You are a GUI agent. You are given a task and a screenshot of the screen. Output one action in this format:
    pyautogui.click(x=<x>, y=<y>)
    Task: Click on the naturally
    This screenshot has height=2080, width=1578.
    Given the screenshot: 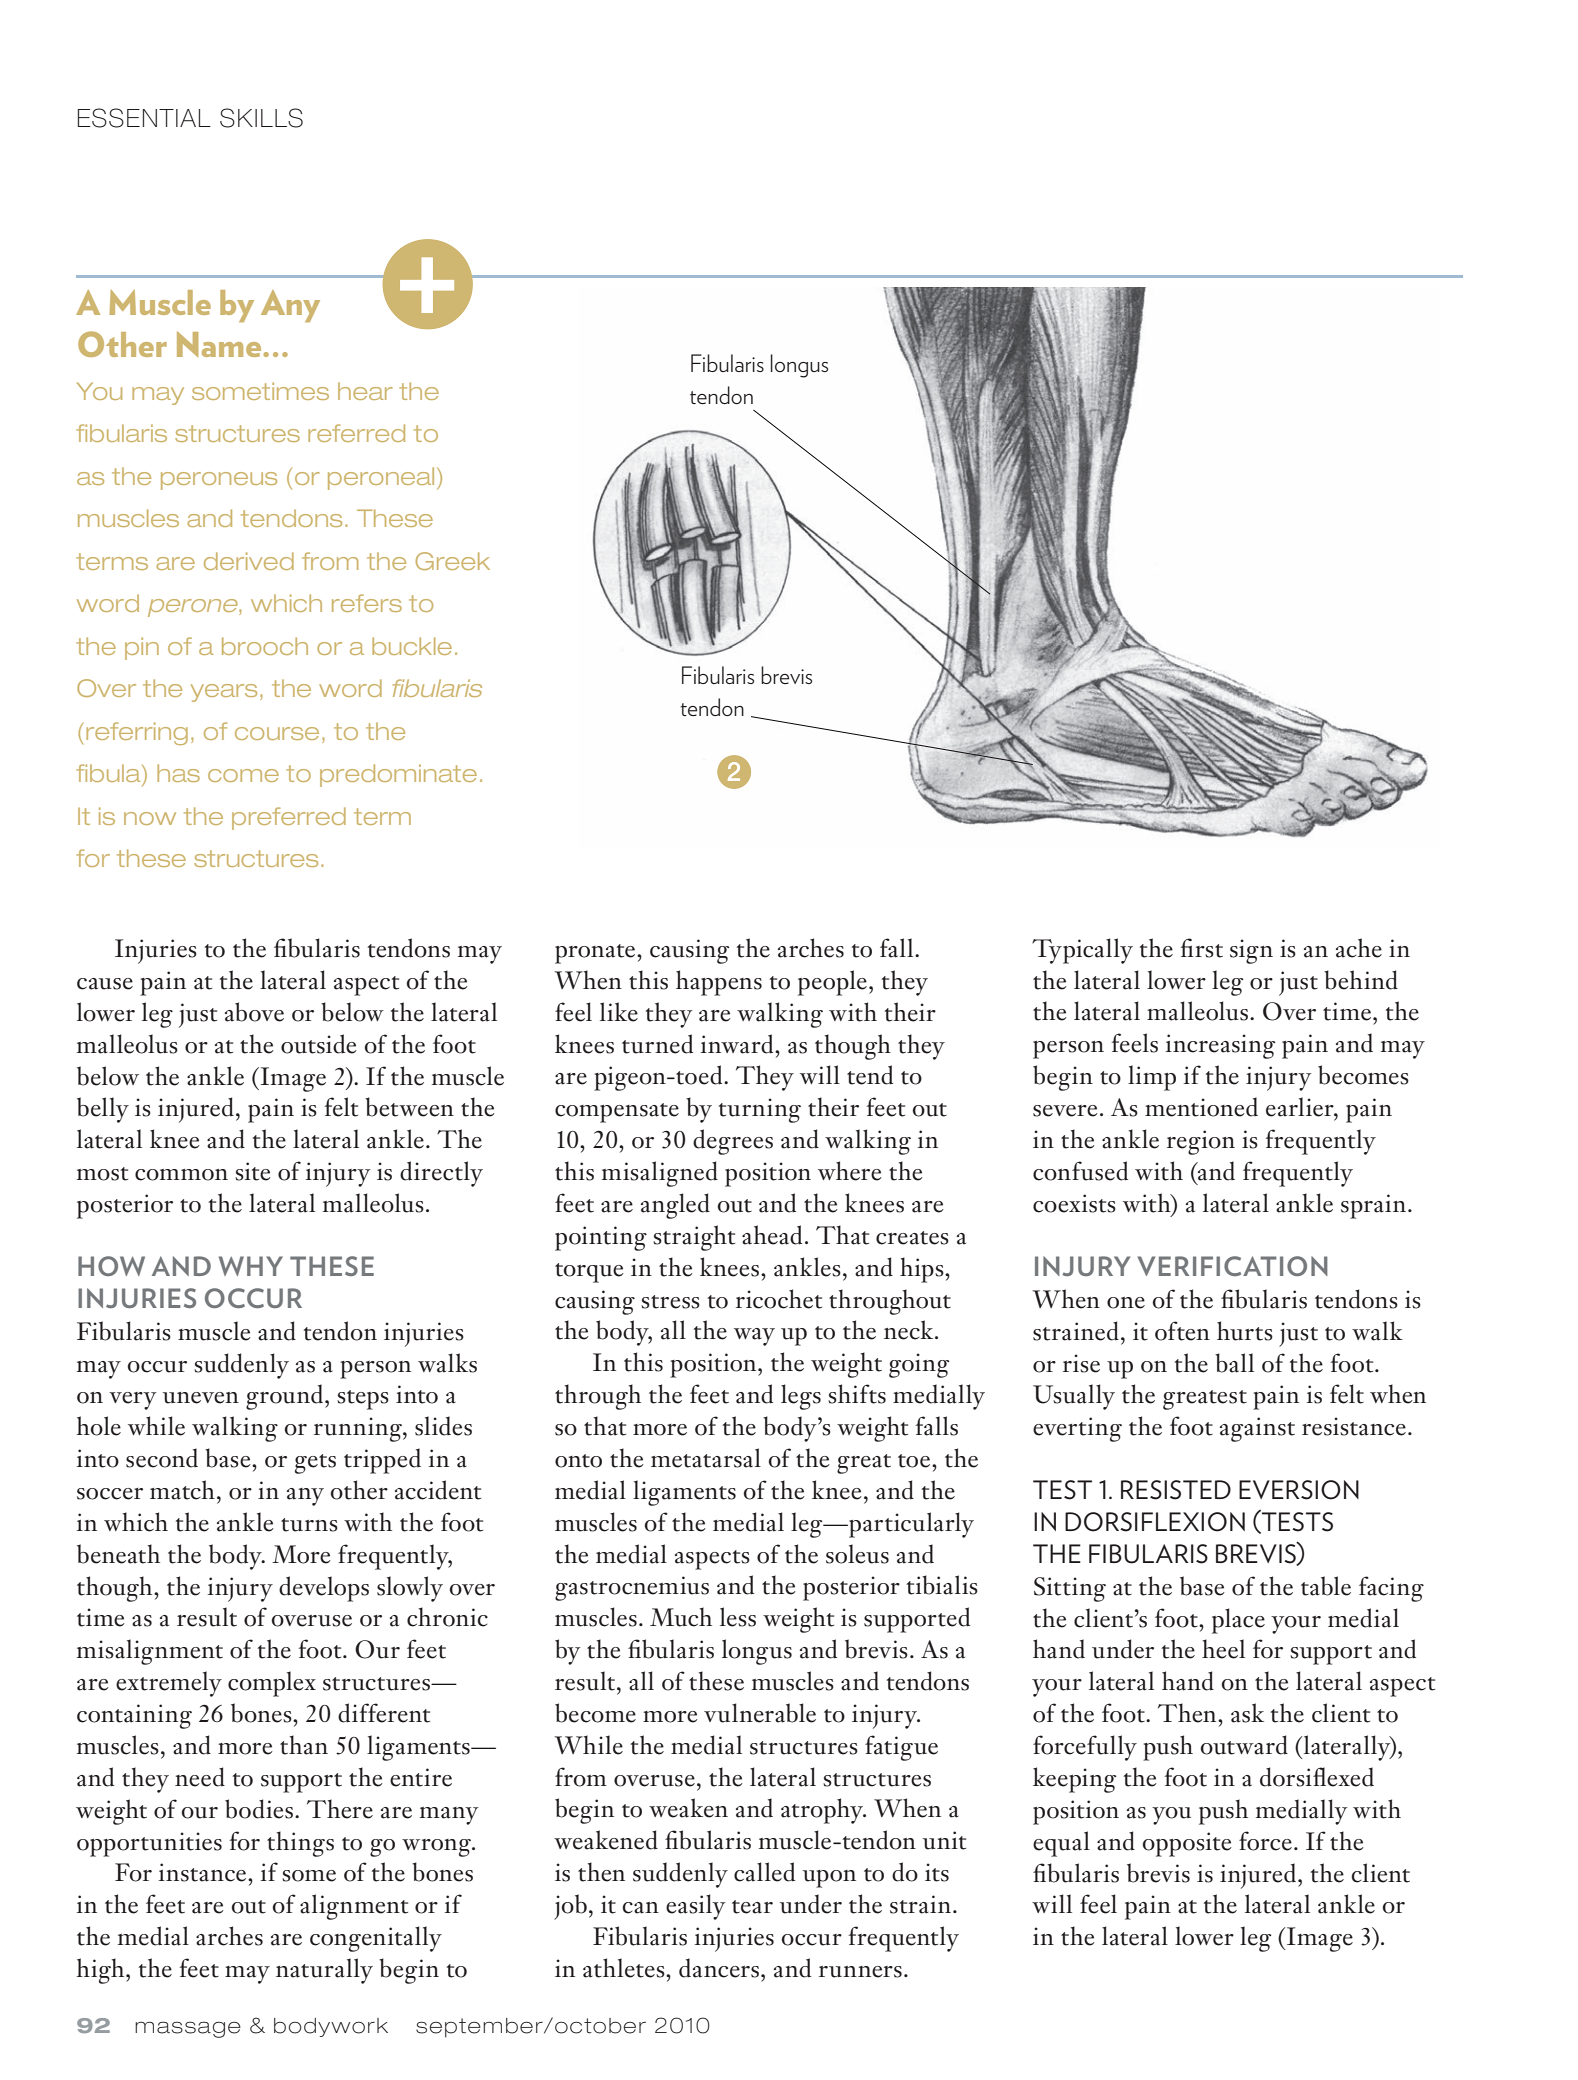 What is the action you would take?
    pyautogui.click(x=324, y=1971)
